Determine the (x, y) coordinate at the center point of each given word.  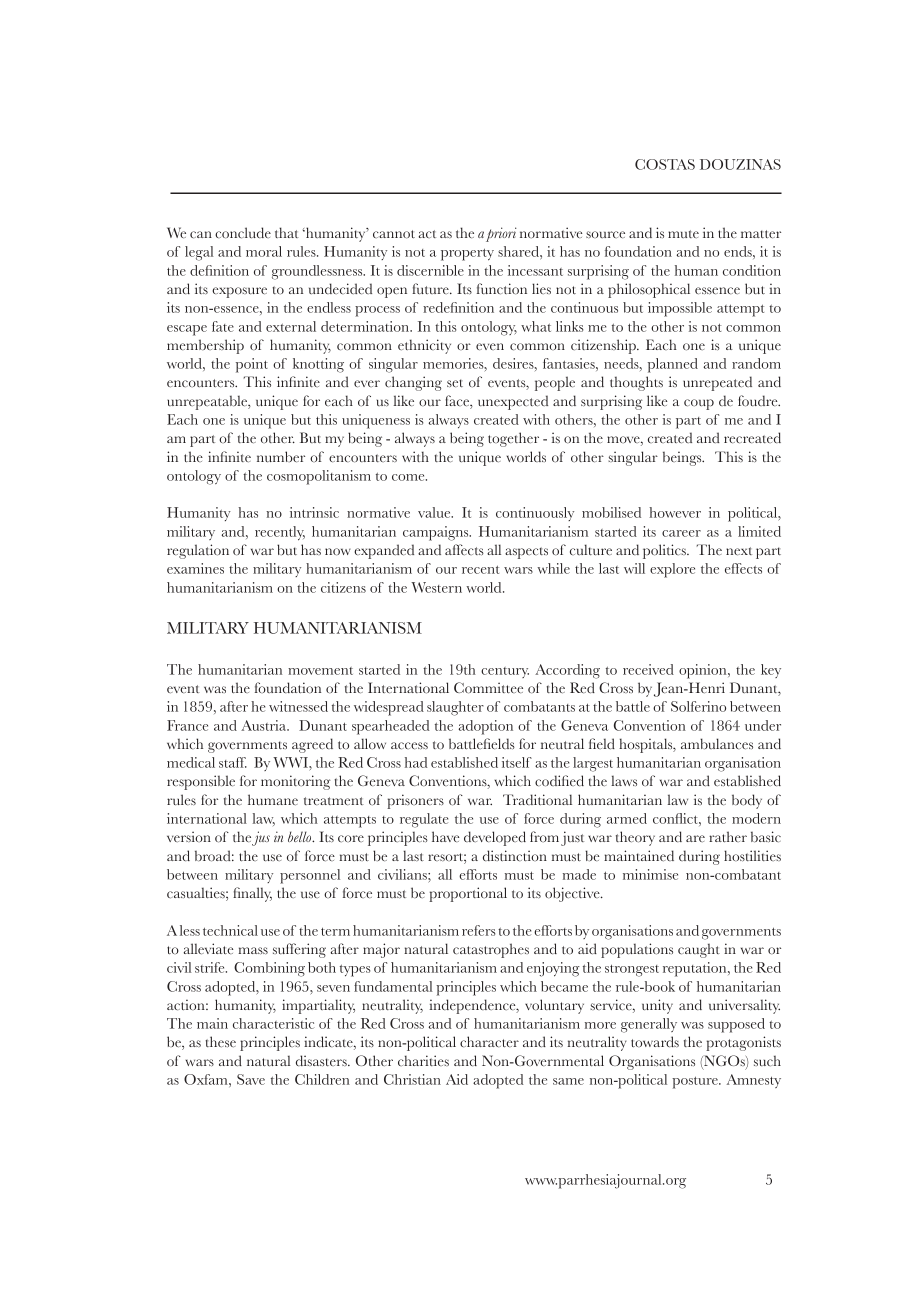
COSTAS (665, 164)
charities (423, 1060)
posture (696, 1082)
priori (501, 234)
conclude (243, 233)
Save (251, 1079)
